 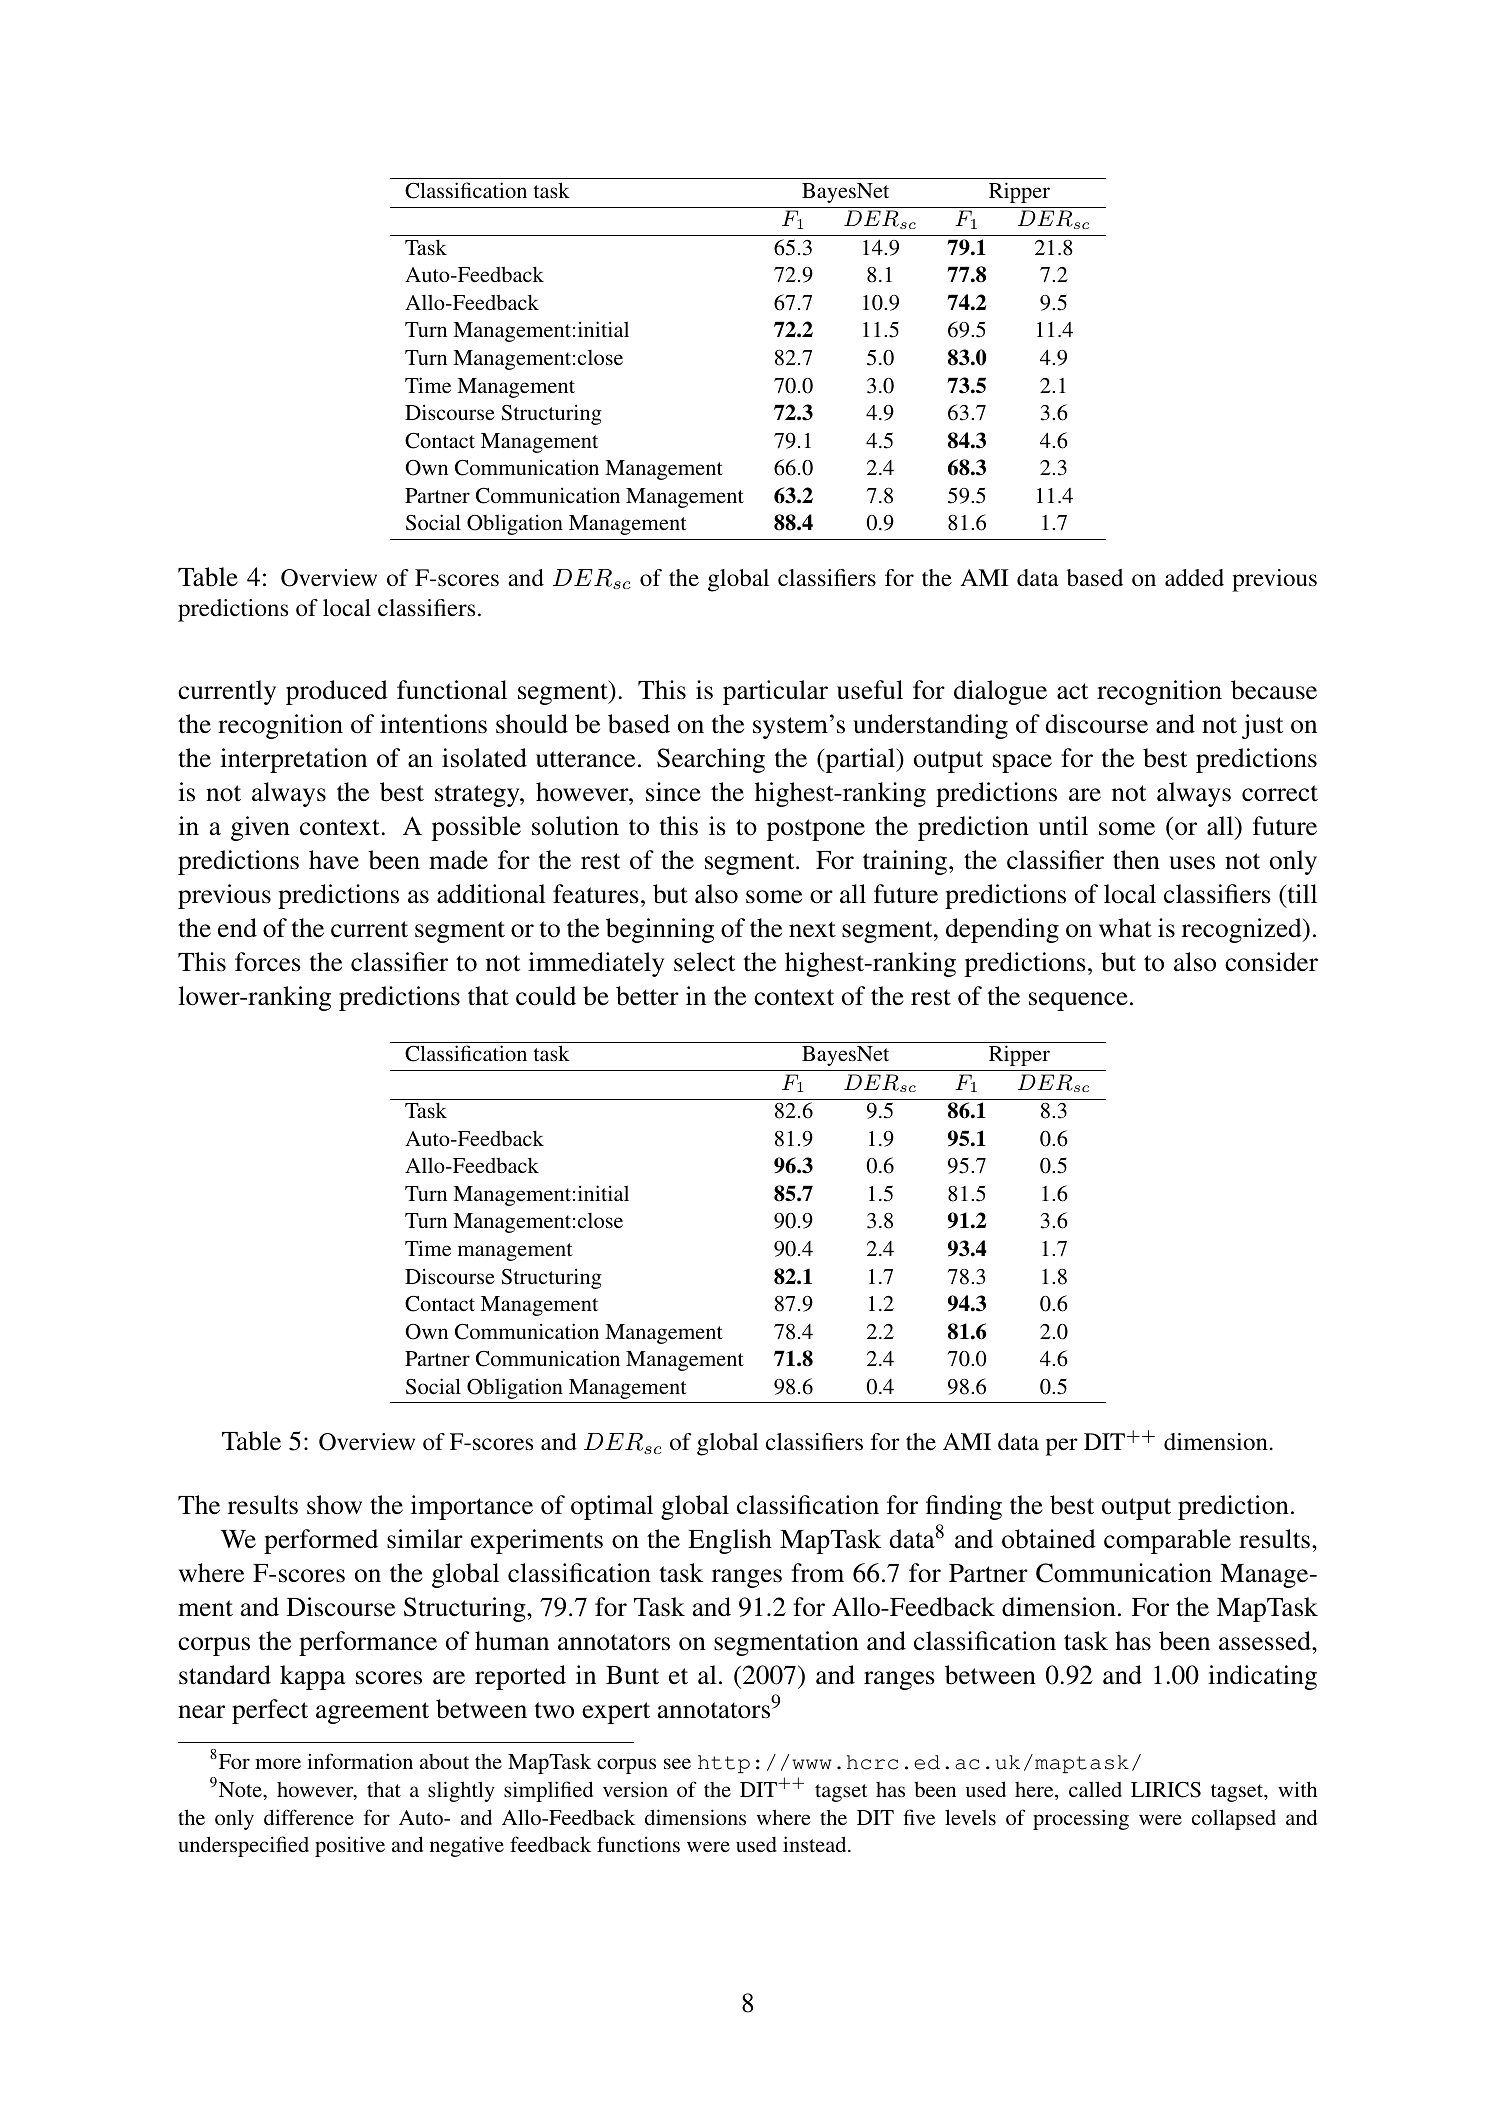 I want to click on produced, so click(x=337, y=692).
